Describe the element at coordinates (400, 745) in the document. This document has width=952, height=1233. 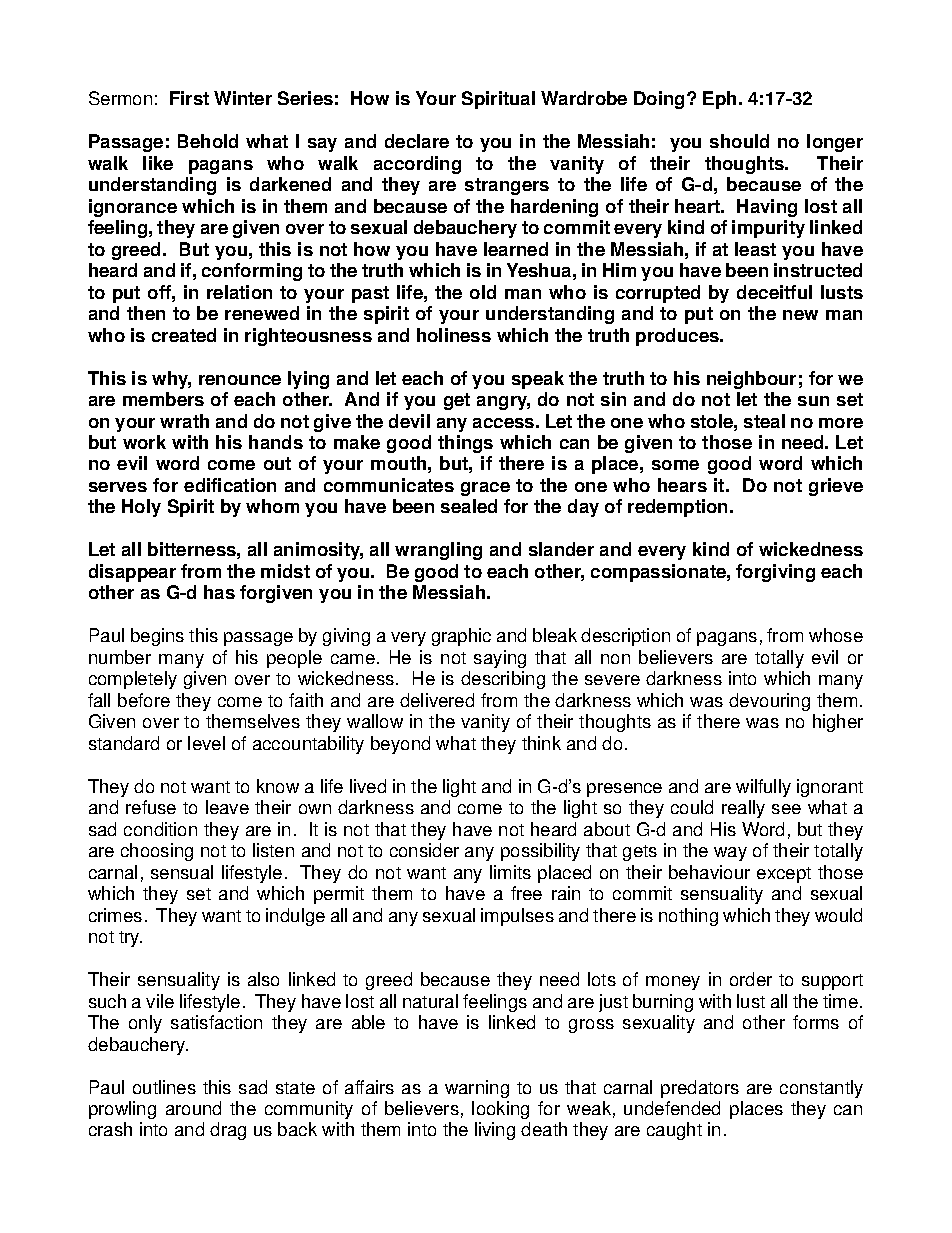
I see `beyond` at that location.
